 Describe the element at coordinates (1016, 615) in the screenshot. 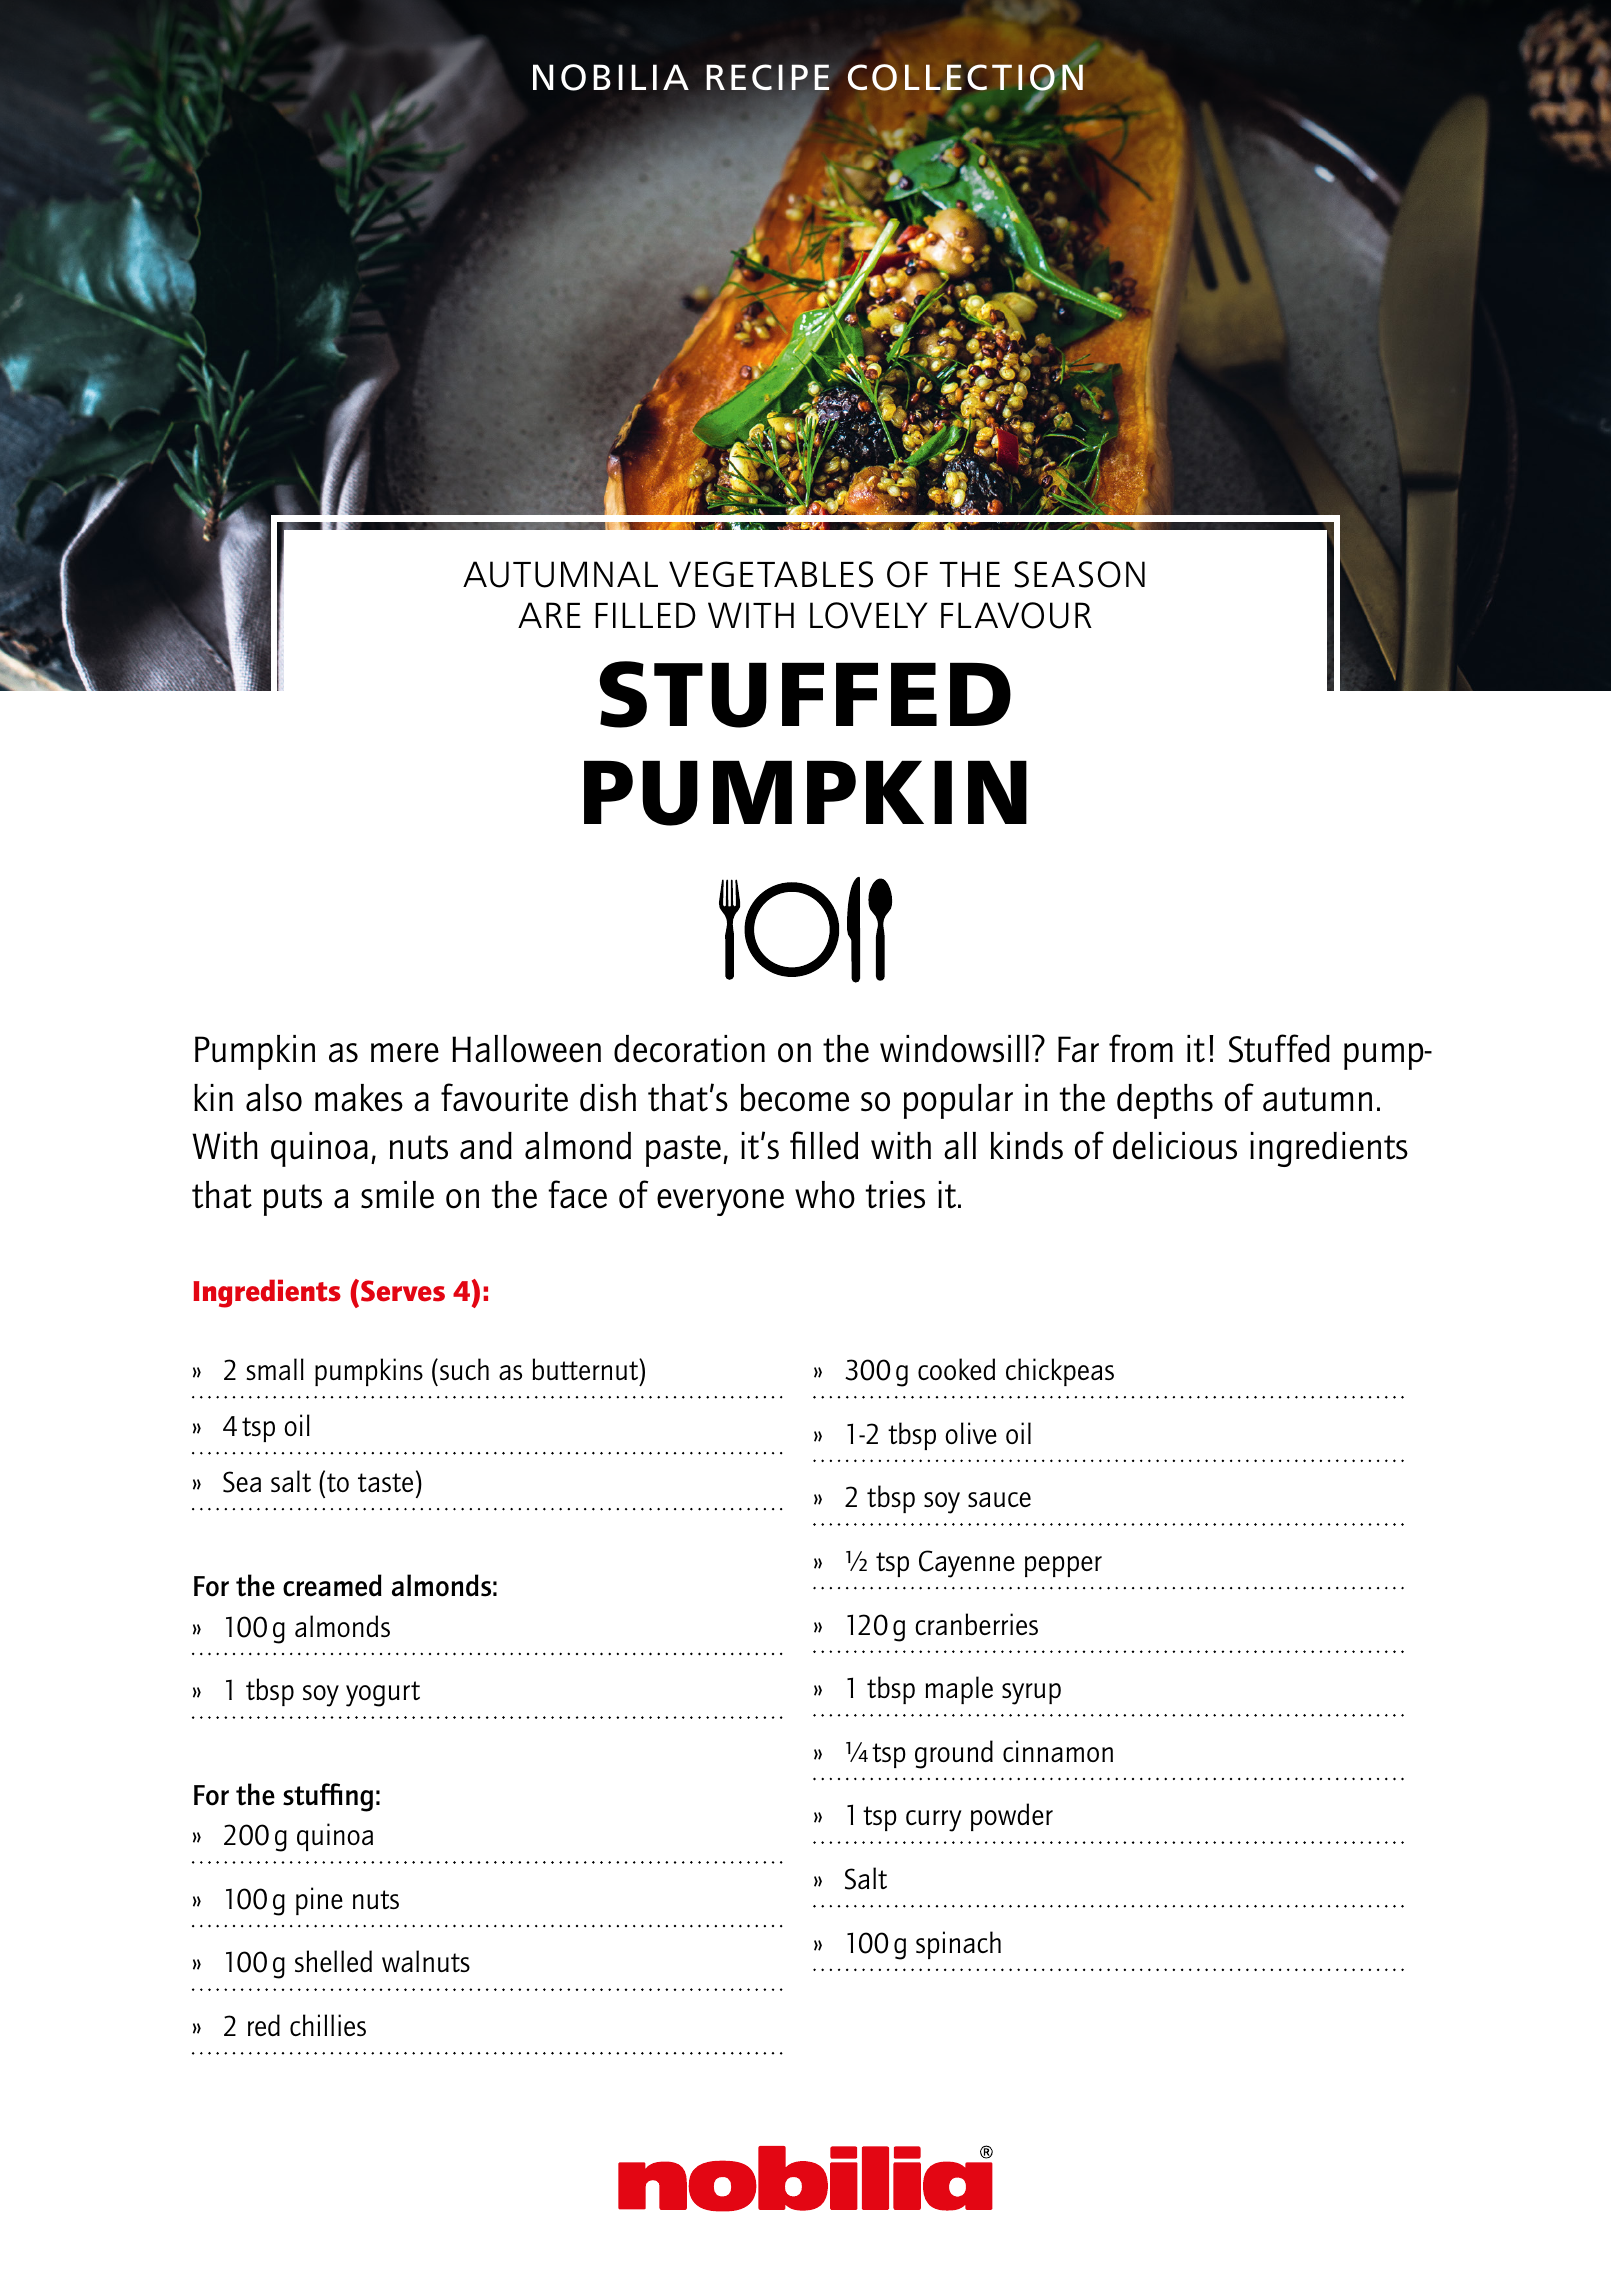

I see `FLAVOUR` at that location.
